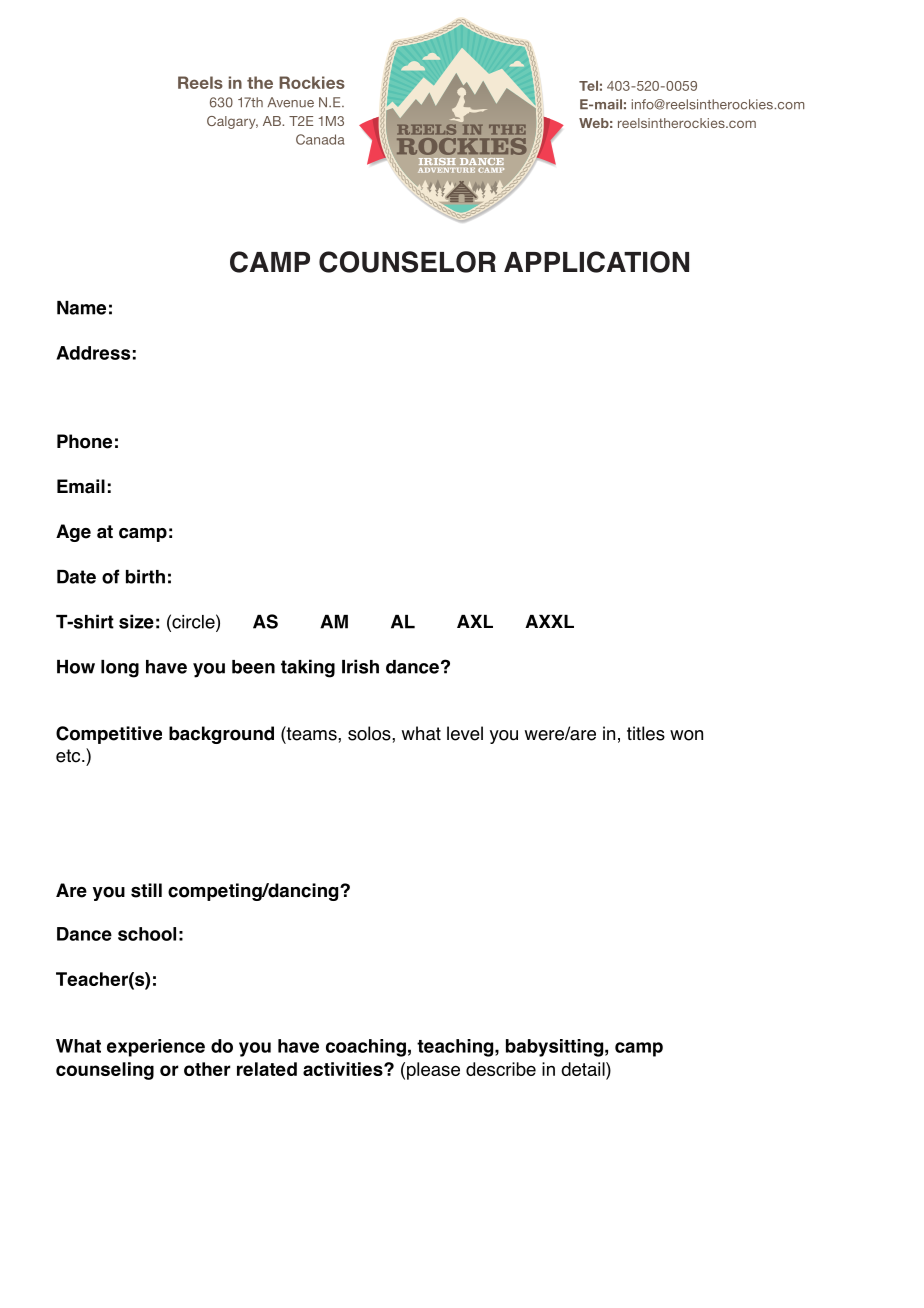 The width and height of the image is (924, 1308). I want to click on Canada, so click(320, 139).
